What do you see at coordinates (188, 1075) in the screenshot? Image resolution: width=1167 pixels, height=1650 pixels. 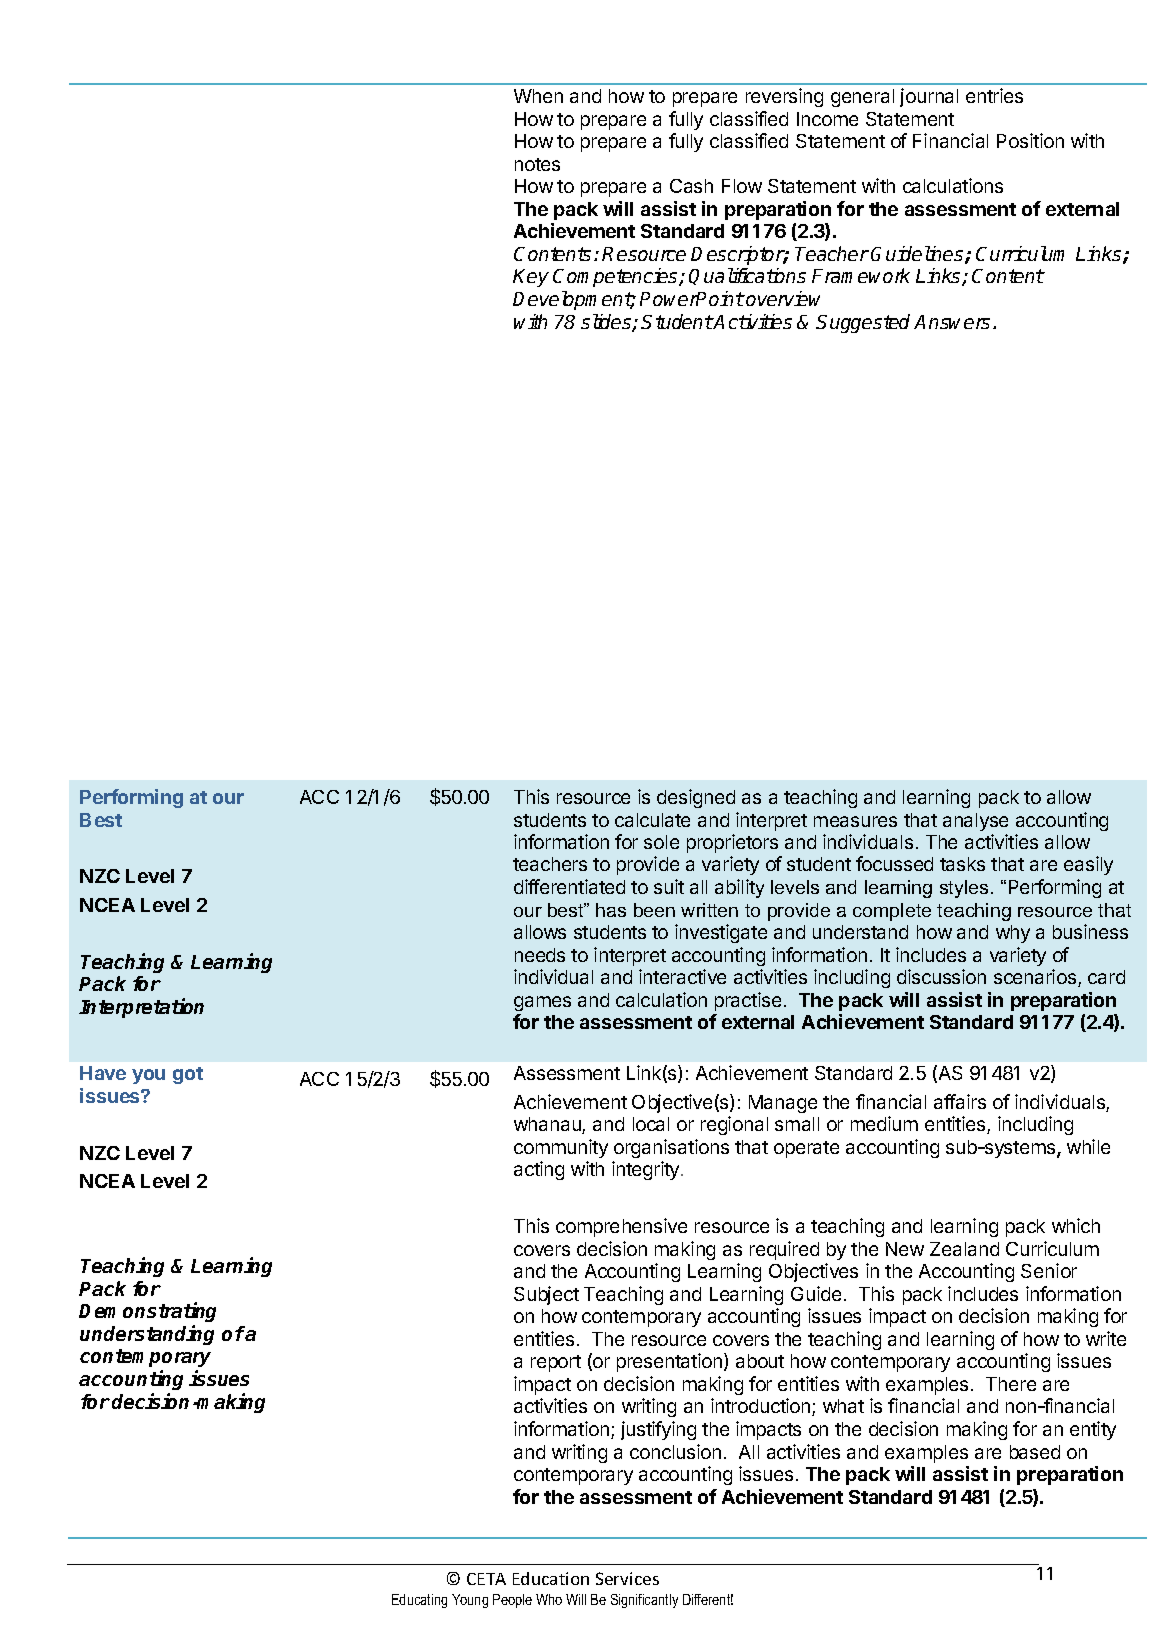 I see `got` at bounding box center [188, 1075].
